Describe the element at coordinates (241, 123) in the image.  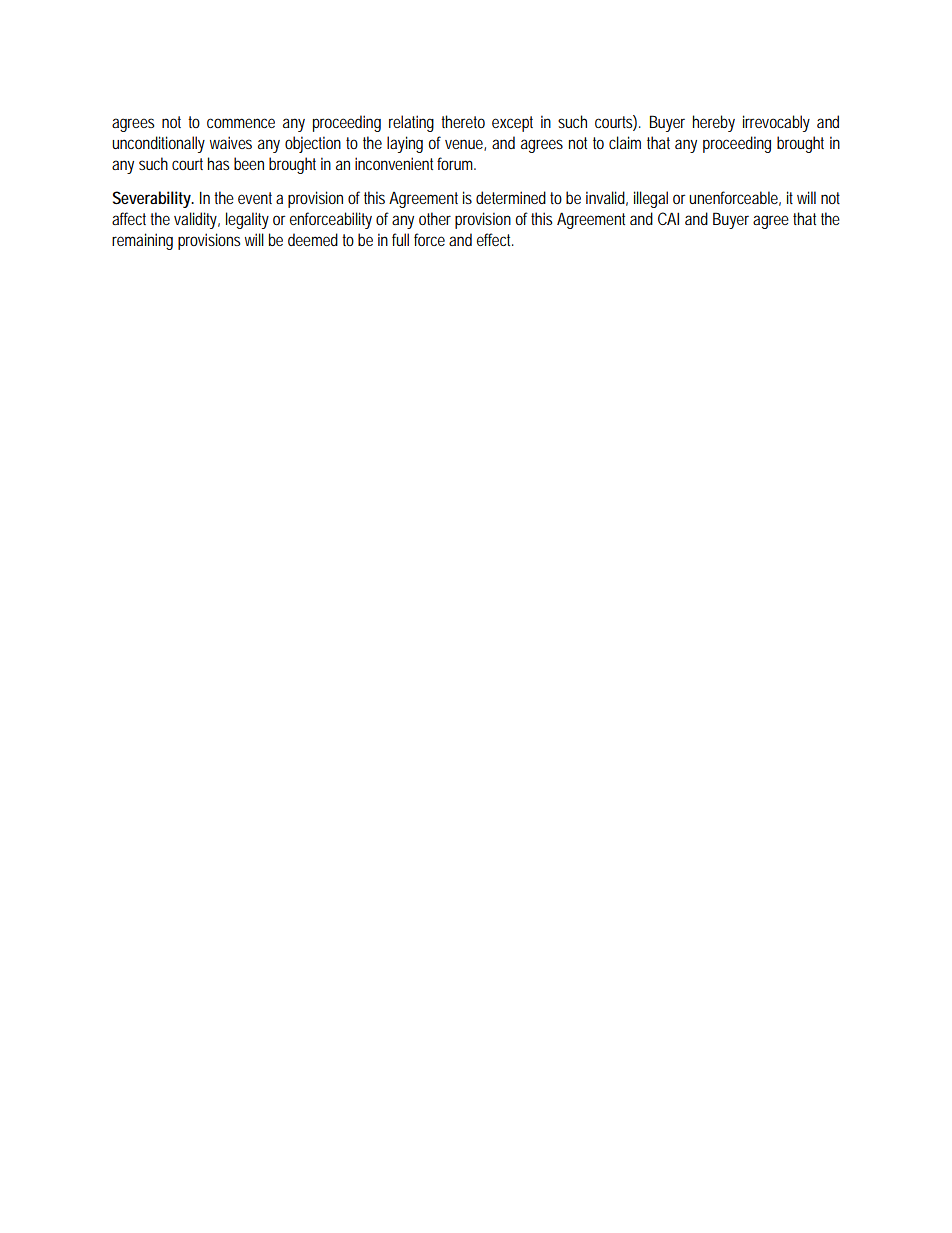
I see `commence` at that location.
